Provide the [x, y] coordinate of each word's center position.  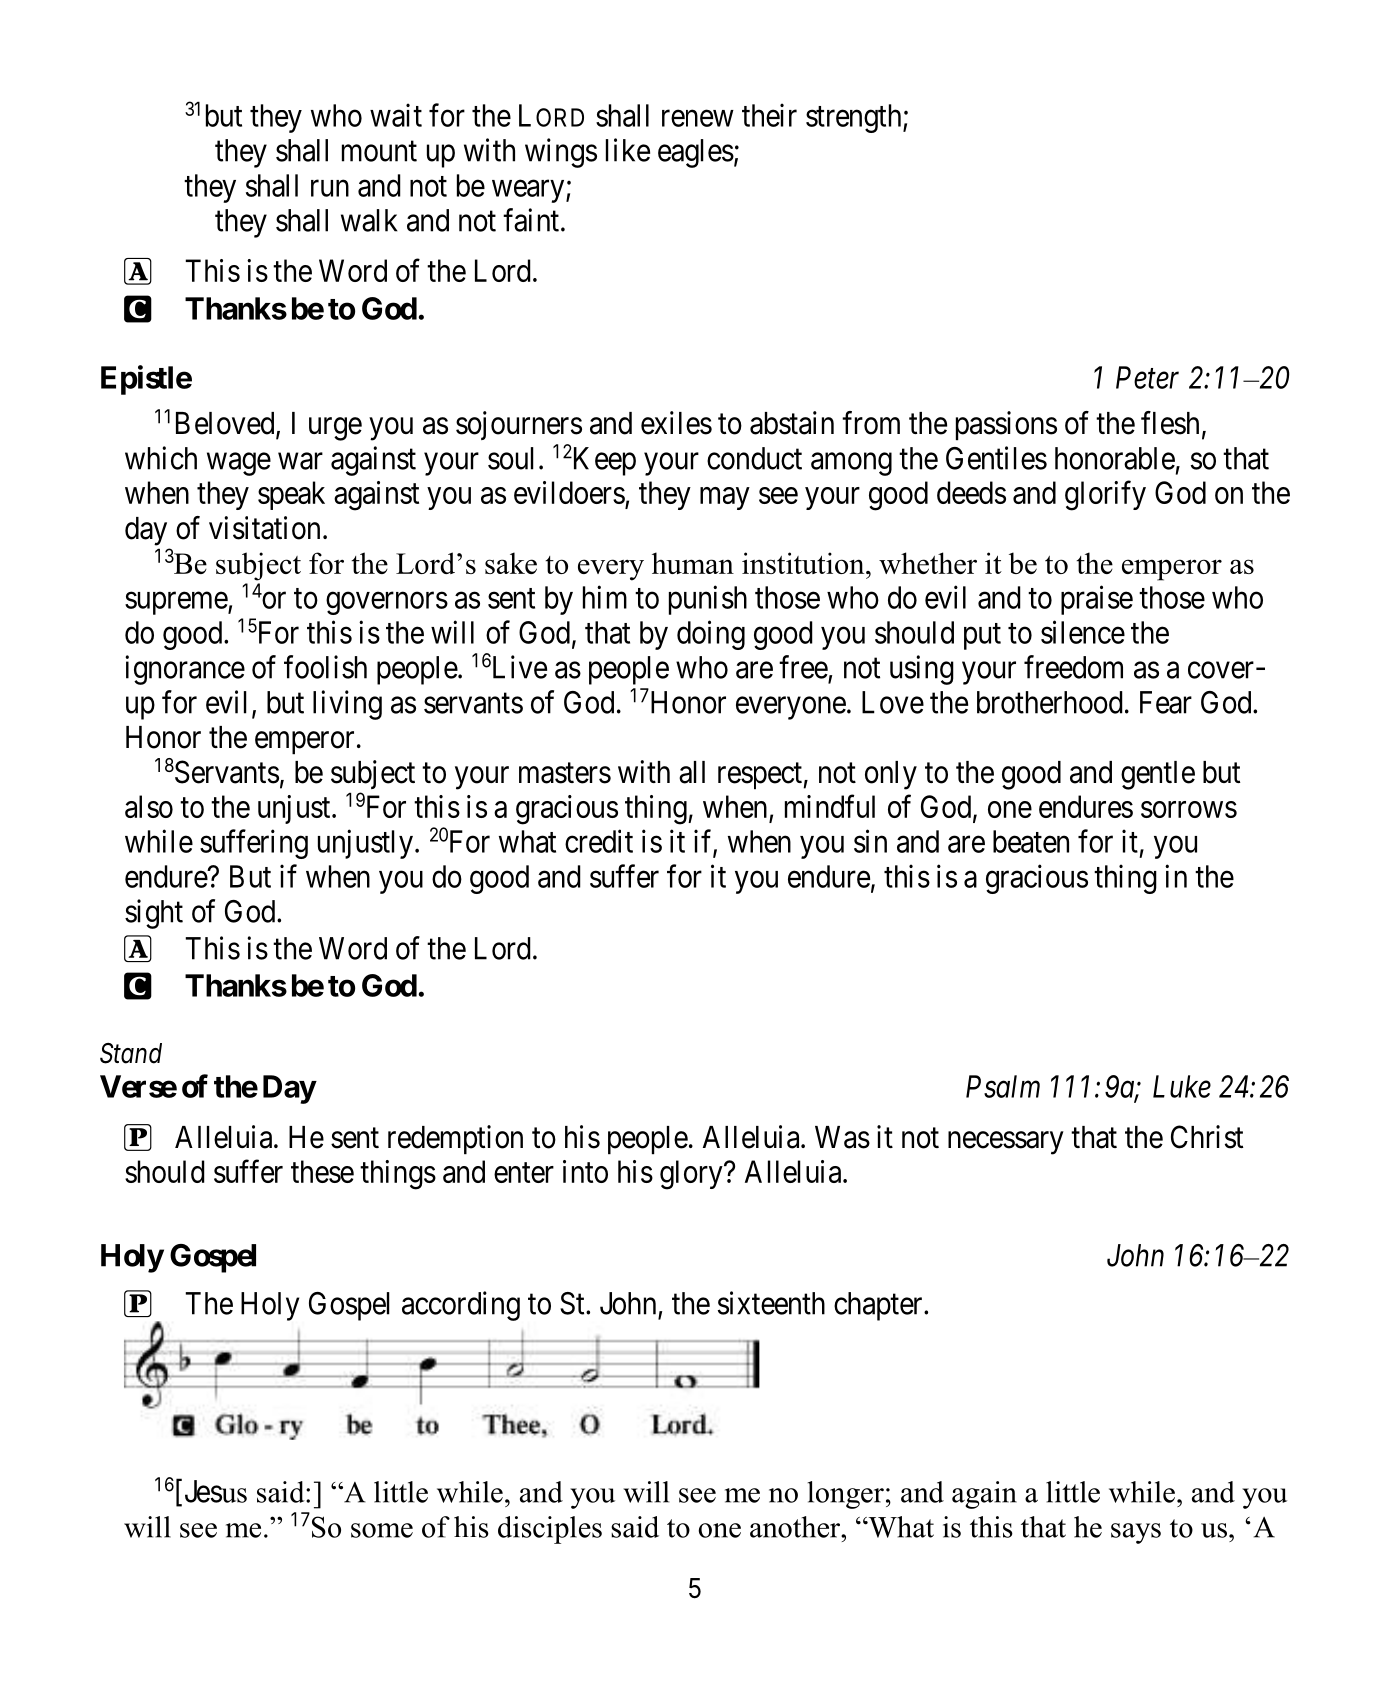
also [149, 806]
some [382, 1530]
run [330, 188]
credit [599, 841]
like [628, 150]
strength [855, 118]
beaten [1031, 841]
